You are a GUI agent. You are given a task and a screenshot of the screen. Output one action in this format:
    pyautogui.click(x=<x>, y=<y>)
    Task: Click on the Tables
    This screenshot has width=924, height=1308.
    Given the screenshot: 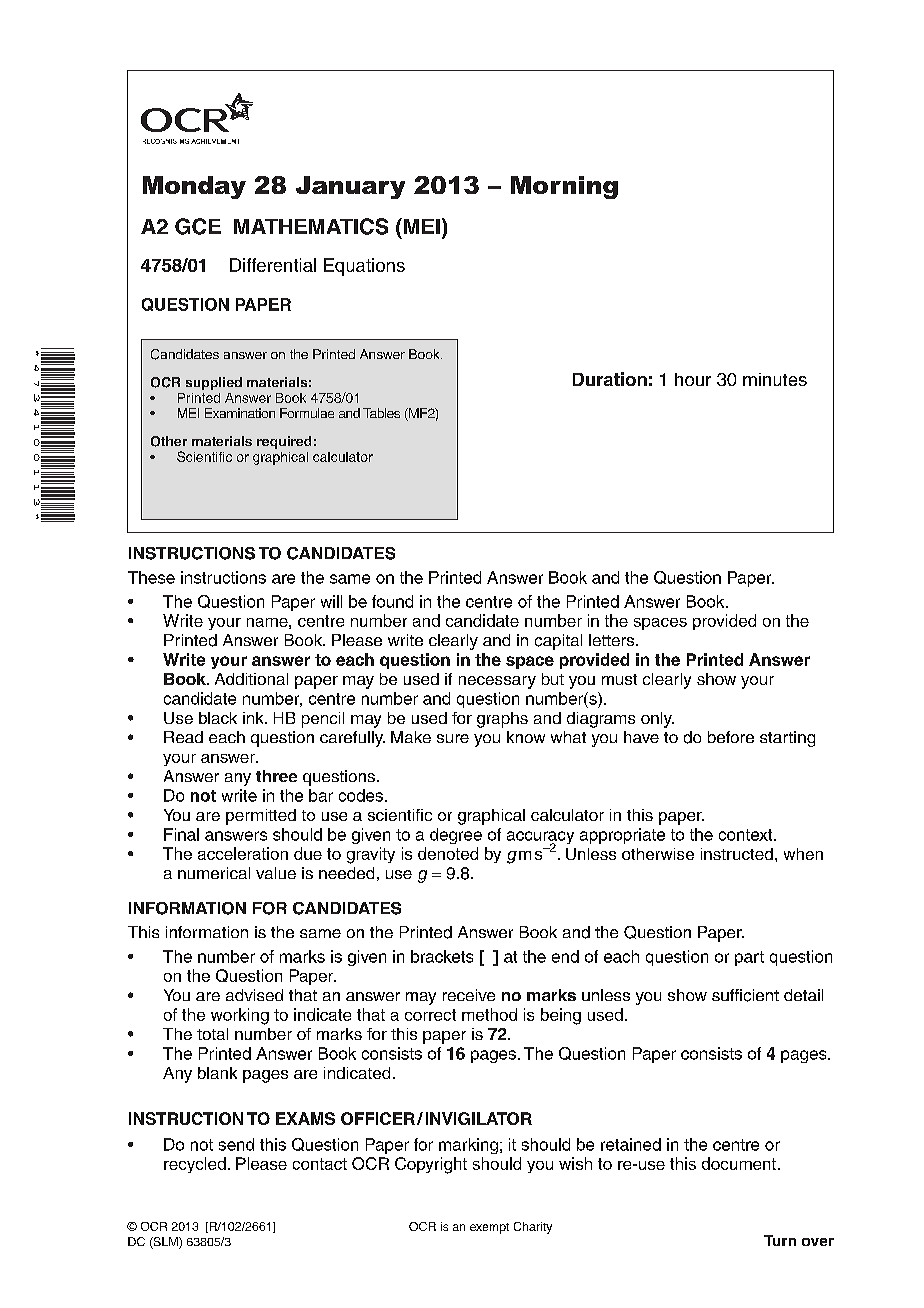 What is the action you would take?
    pyautogui.click(x=381, y=413)
